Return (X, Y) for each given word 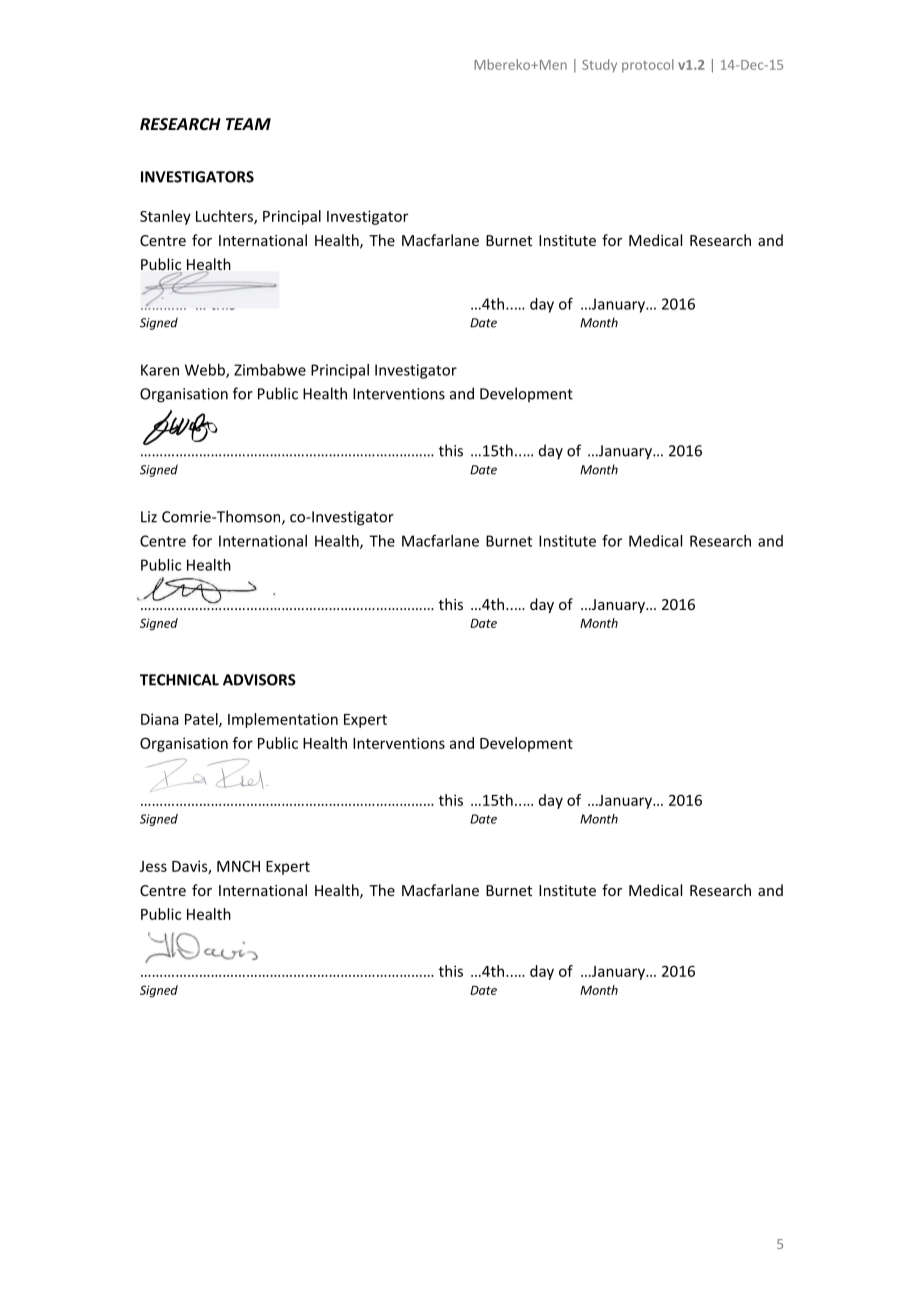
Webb (206, 371)
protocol (648, 66)
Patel (202, 720)
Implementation (283, 720)
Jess (153, 866)
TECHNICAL (179, 680)
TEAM (248, 124)
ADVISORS (259, 680)
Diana (160, 719)
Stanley (165, 217)
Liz (149, 517)
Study (599, 66)
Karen (160, 370)
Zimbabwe (270, 370)
